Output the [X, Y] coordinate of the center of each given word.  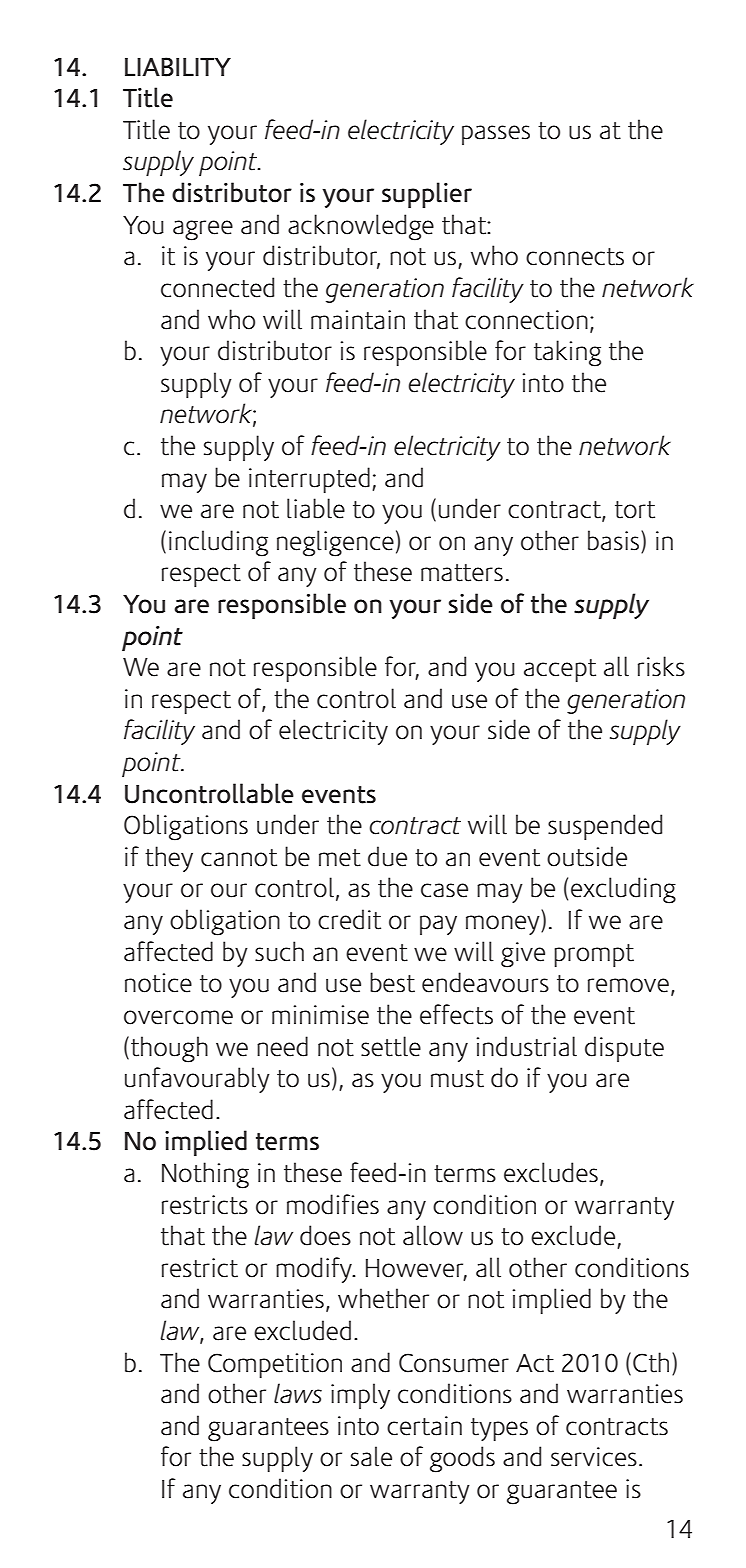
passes [496, 135]
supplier [427, 195]
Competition [275, 1365]
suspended [605, 827]
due [387, 856]
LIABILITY [178, 67]
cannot [239, 858]
